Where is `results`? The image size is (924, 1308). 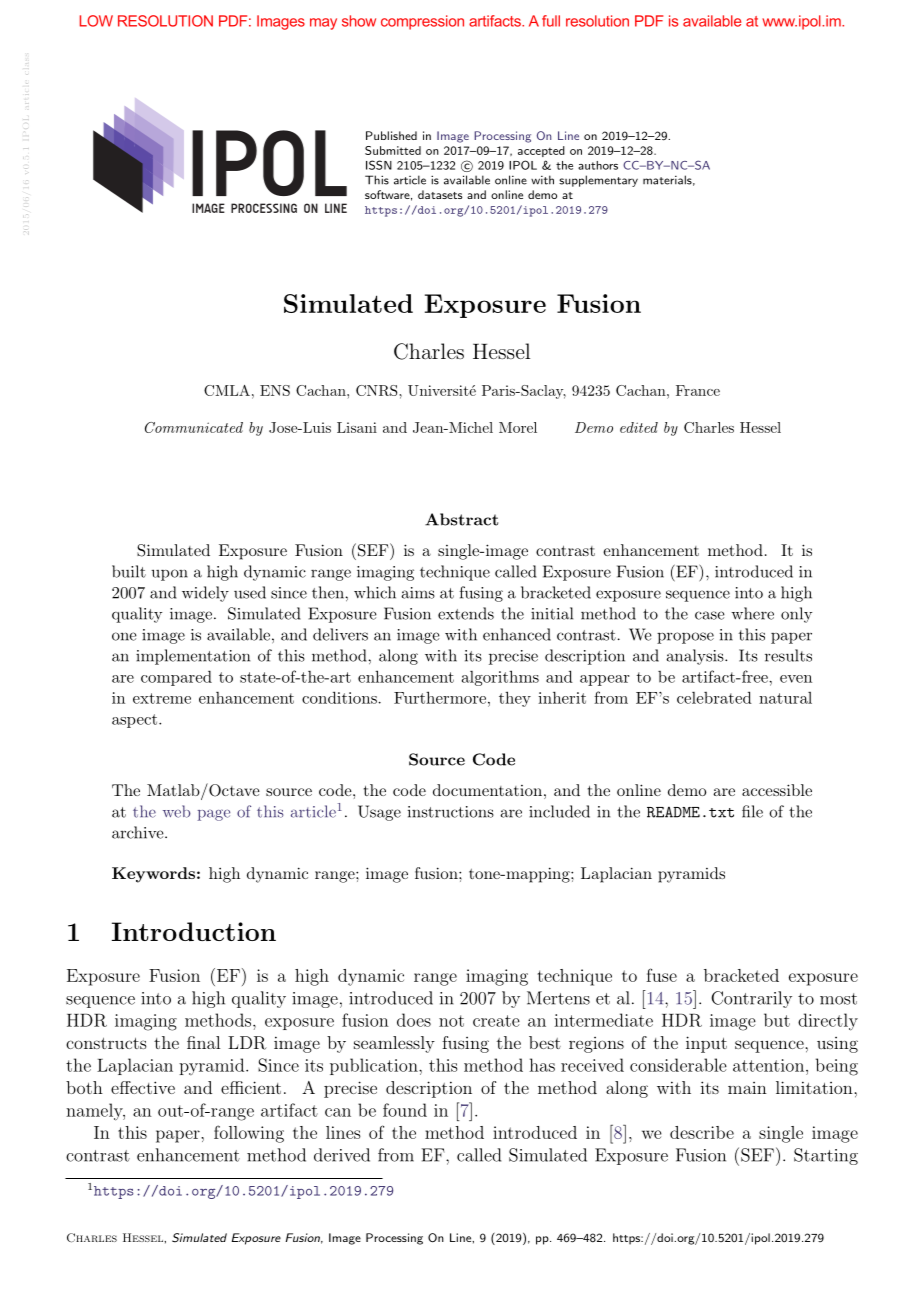
results is located at coordinates (788, 655).
